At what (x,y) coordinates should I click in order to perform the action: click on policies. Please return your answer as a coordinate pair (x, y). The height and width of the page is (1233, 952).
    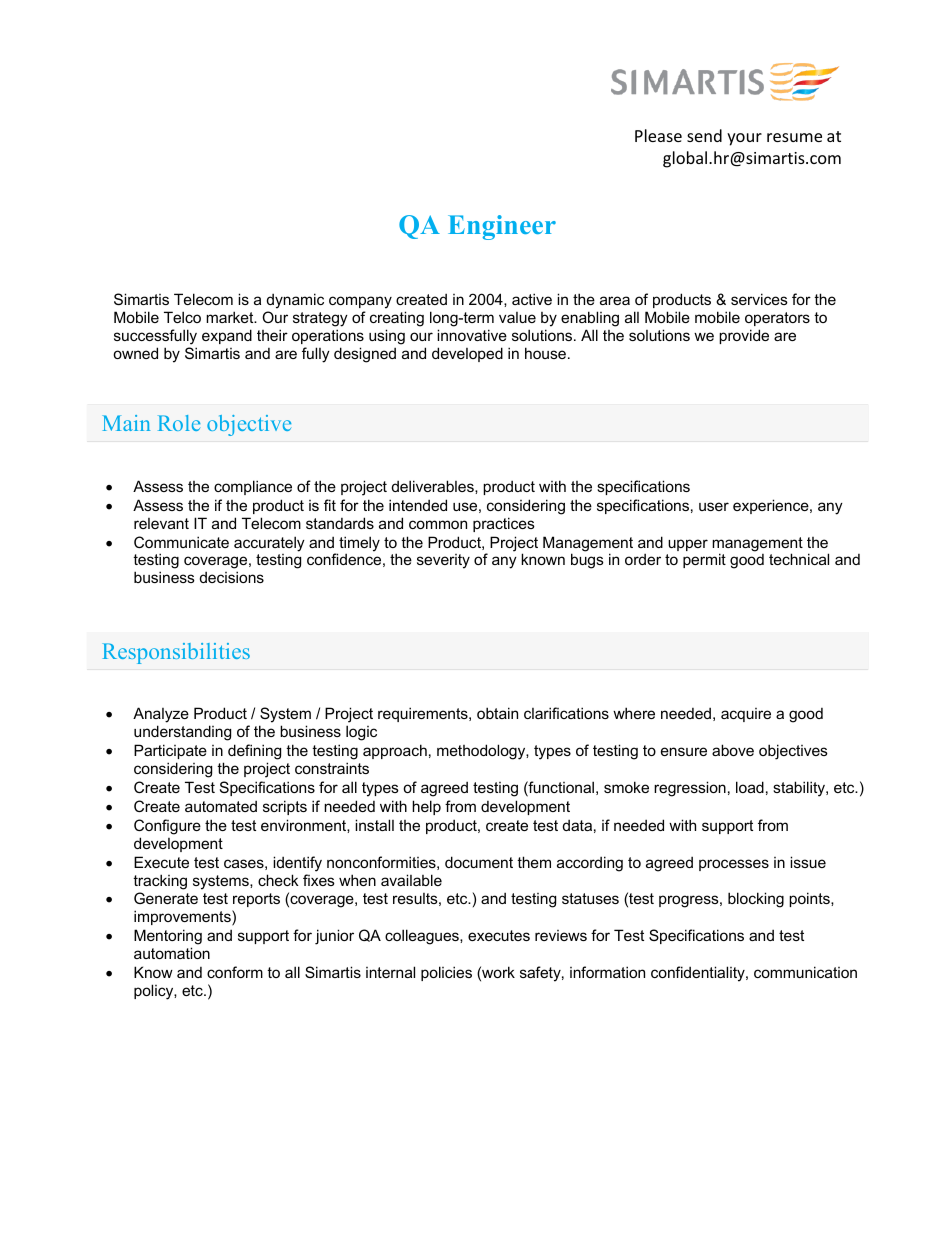
    Looking at the image, I should click on (446, 973).
